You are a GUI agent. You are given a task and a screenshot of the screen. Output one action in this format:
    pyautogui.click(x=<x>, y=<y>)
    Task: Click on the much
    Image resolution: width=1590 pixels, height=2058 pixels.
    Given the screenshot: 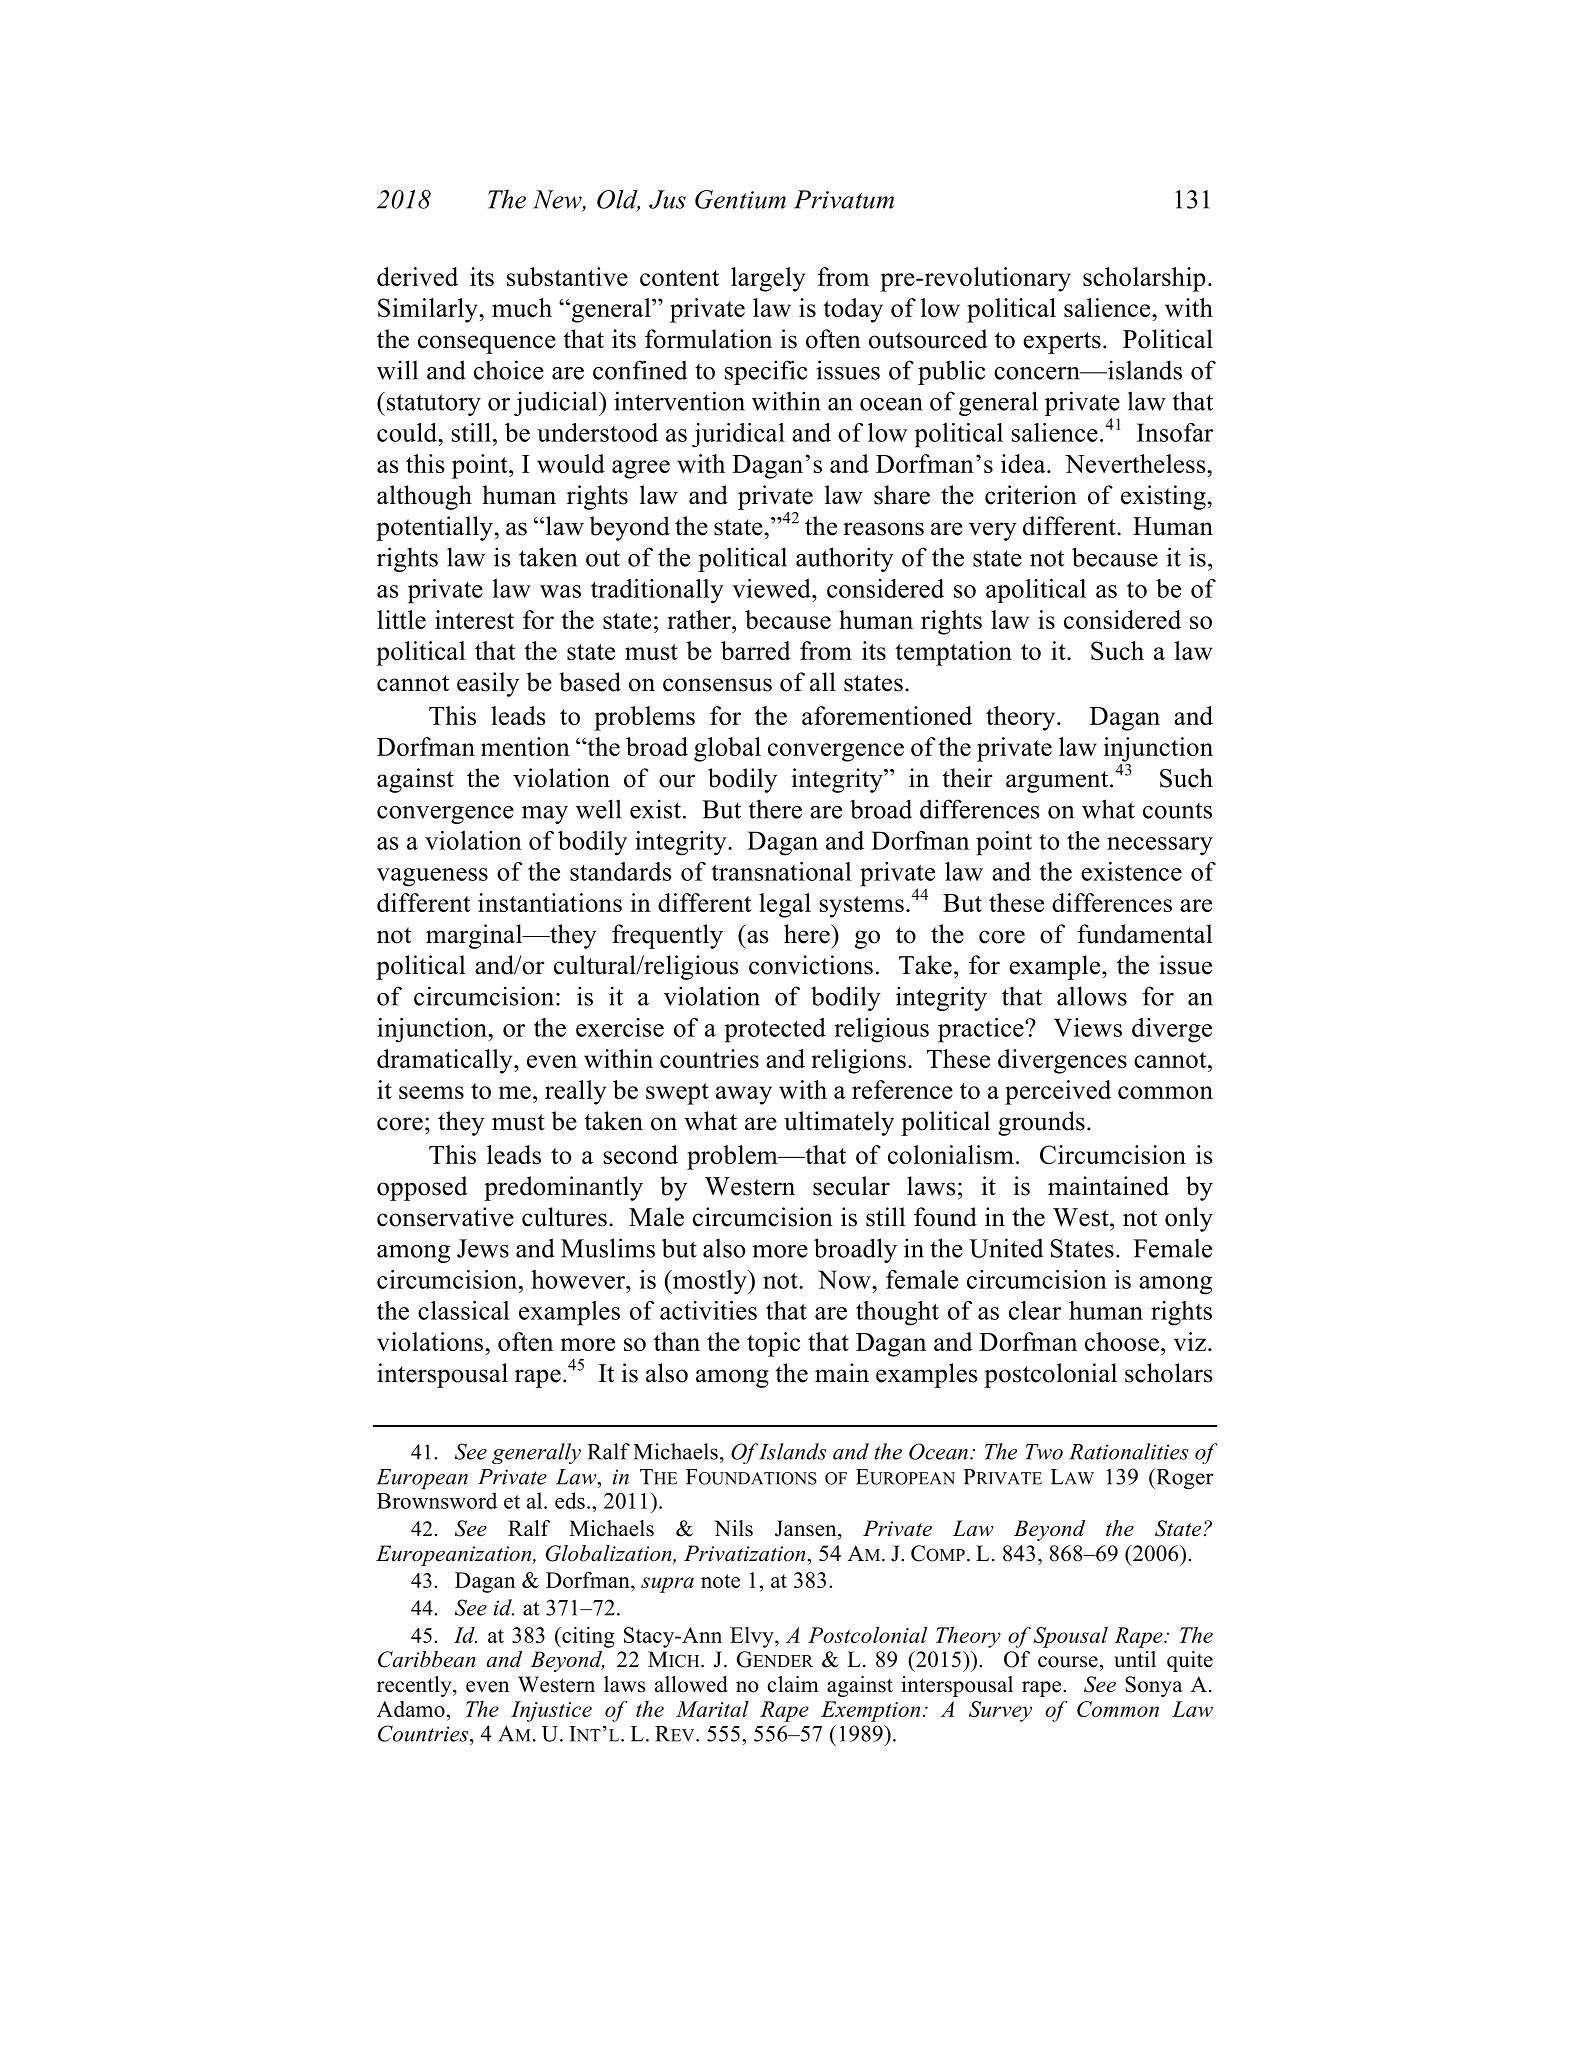 What is the action you would take?
    pyautogui.click(x=522, y=307)
